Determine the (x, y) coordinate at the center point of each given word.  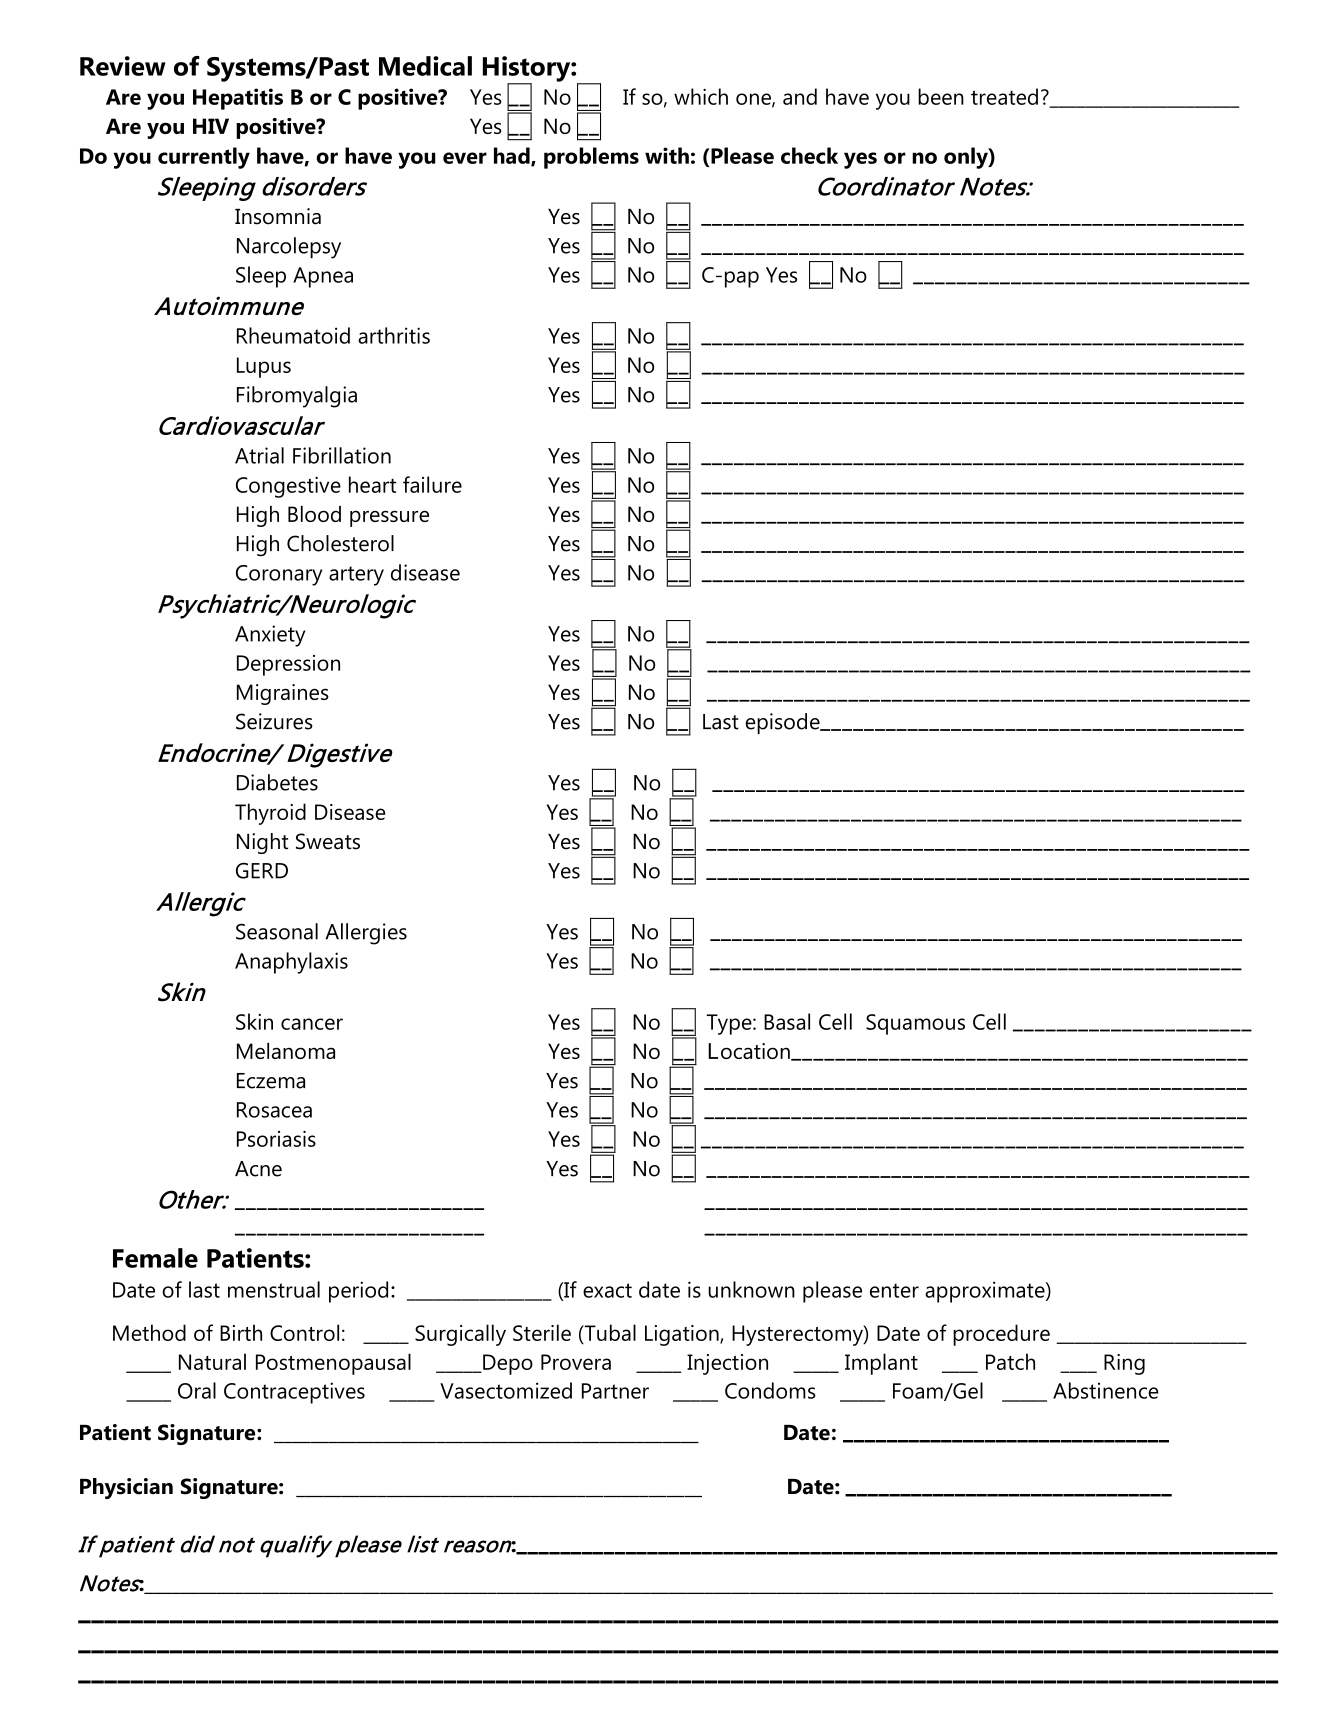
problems (591, 158)
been (941, 96)
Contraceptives (294, 1393)
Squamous (915, 1024)
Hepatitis (238, 99)
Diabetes (277, 782)
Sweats (328, 841)
